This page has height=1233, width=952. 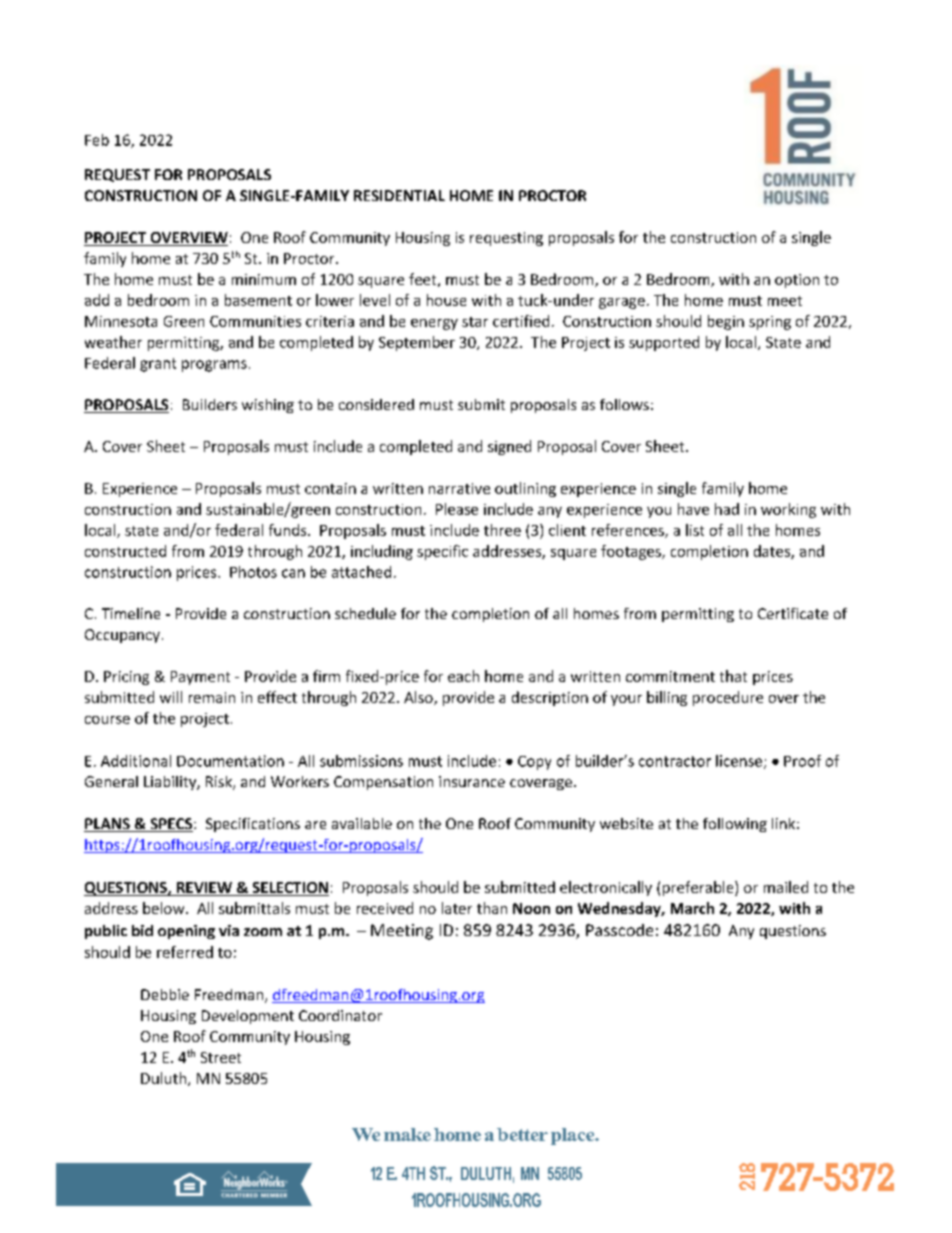 What do you see at coordinates (459, 488) in the page?
I see `narrative` at bounding box center [459, 488].
